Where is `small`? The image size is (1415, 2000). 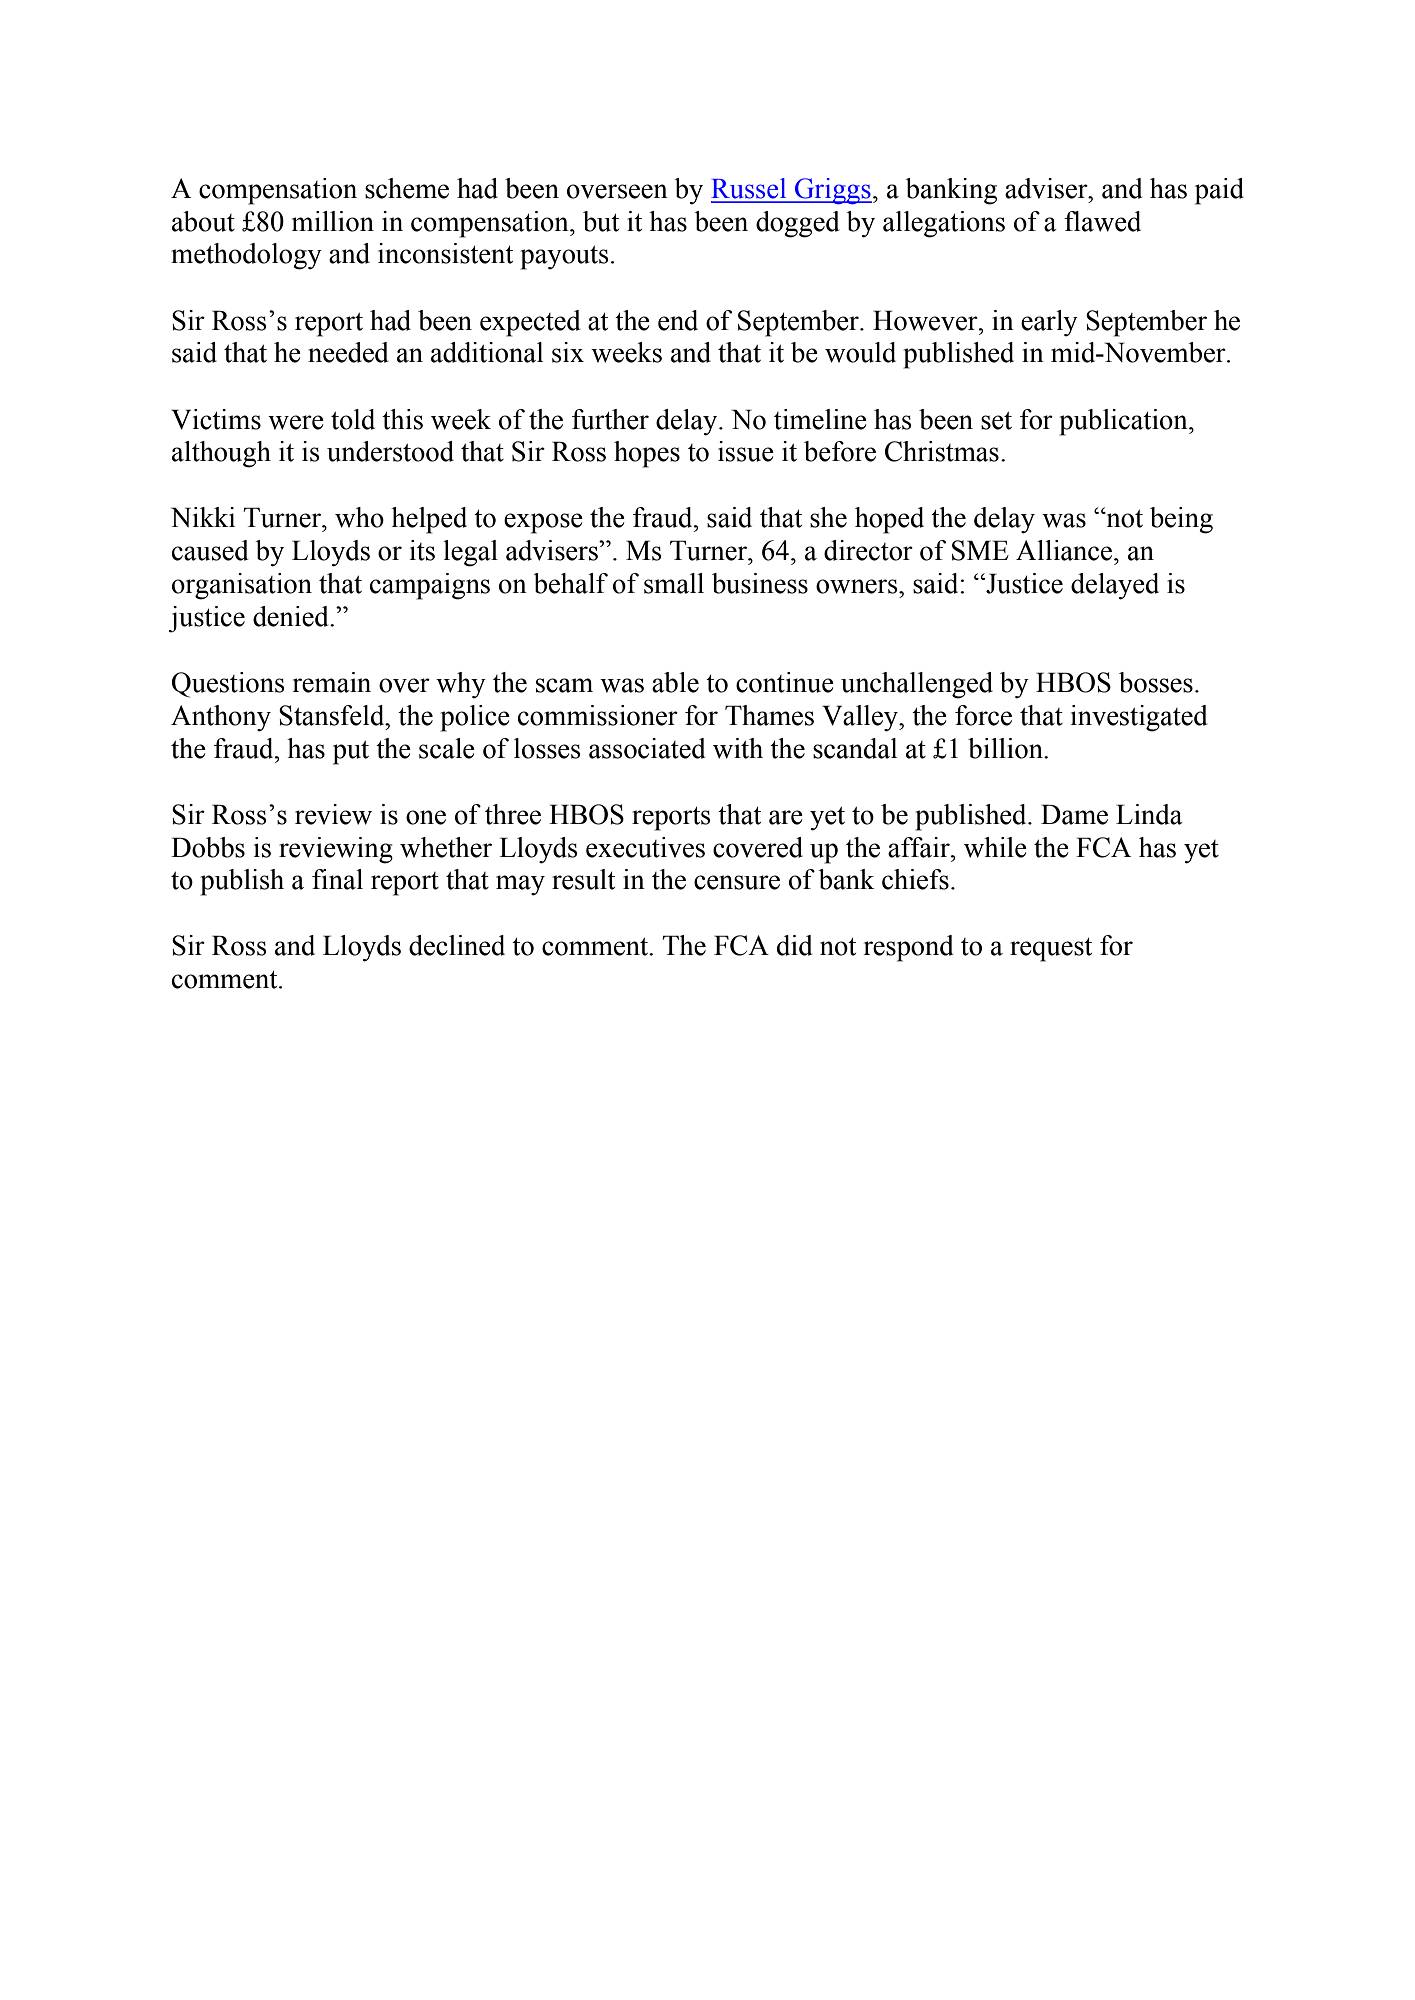
small is located at coordinates (674, 583).
